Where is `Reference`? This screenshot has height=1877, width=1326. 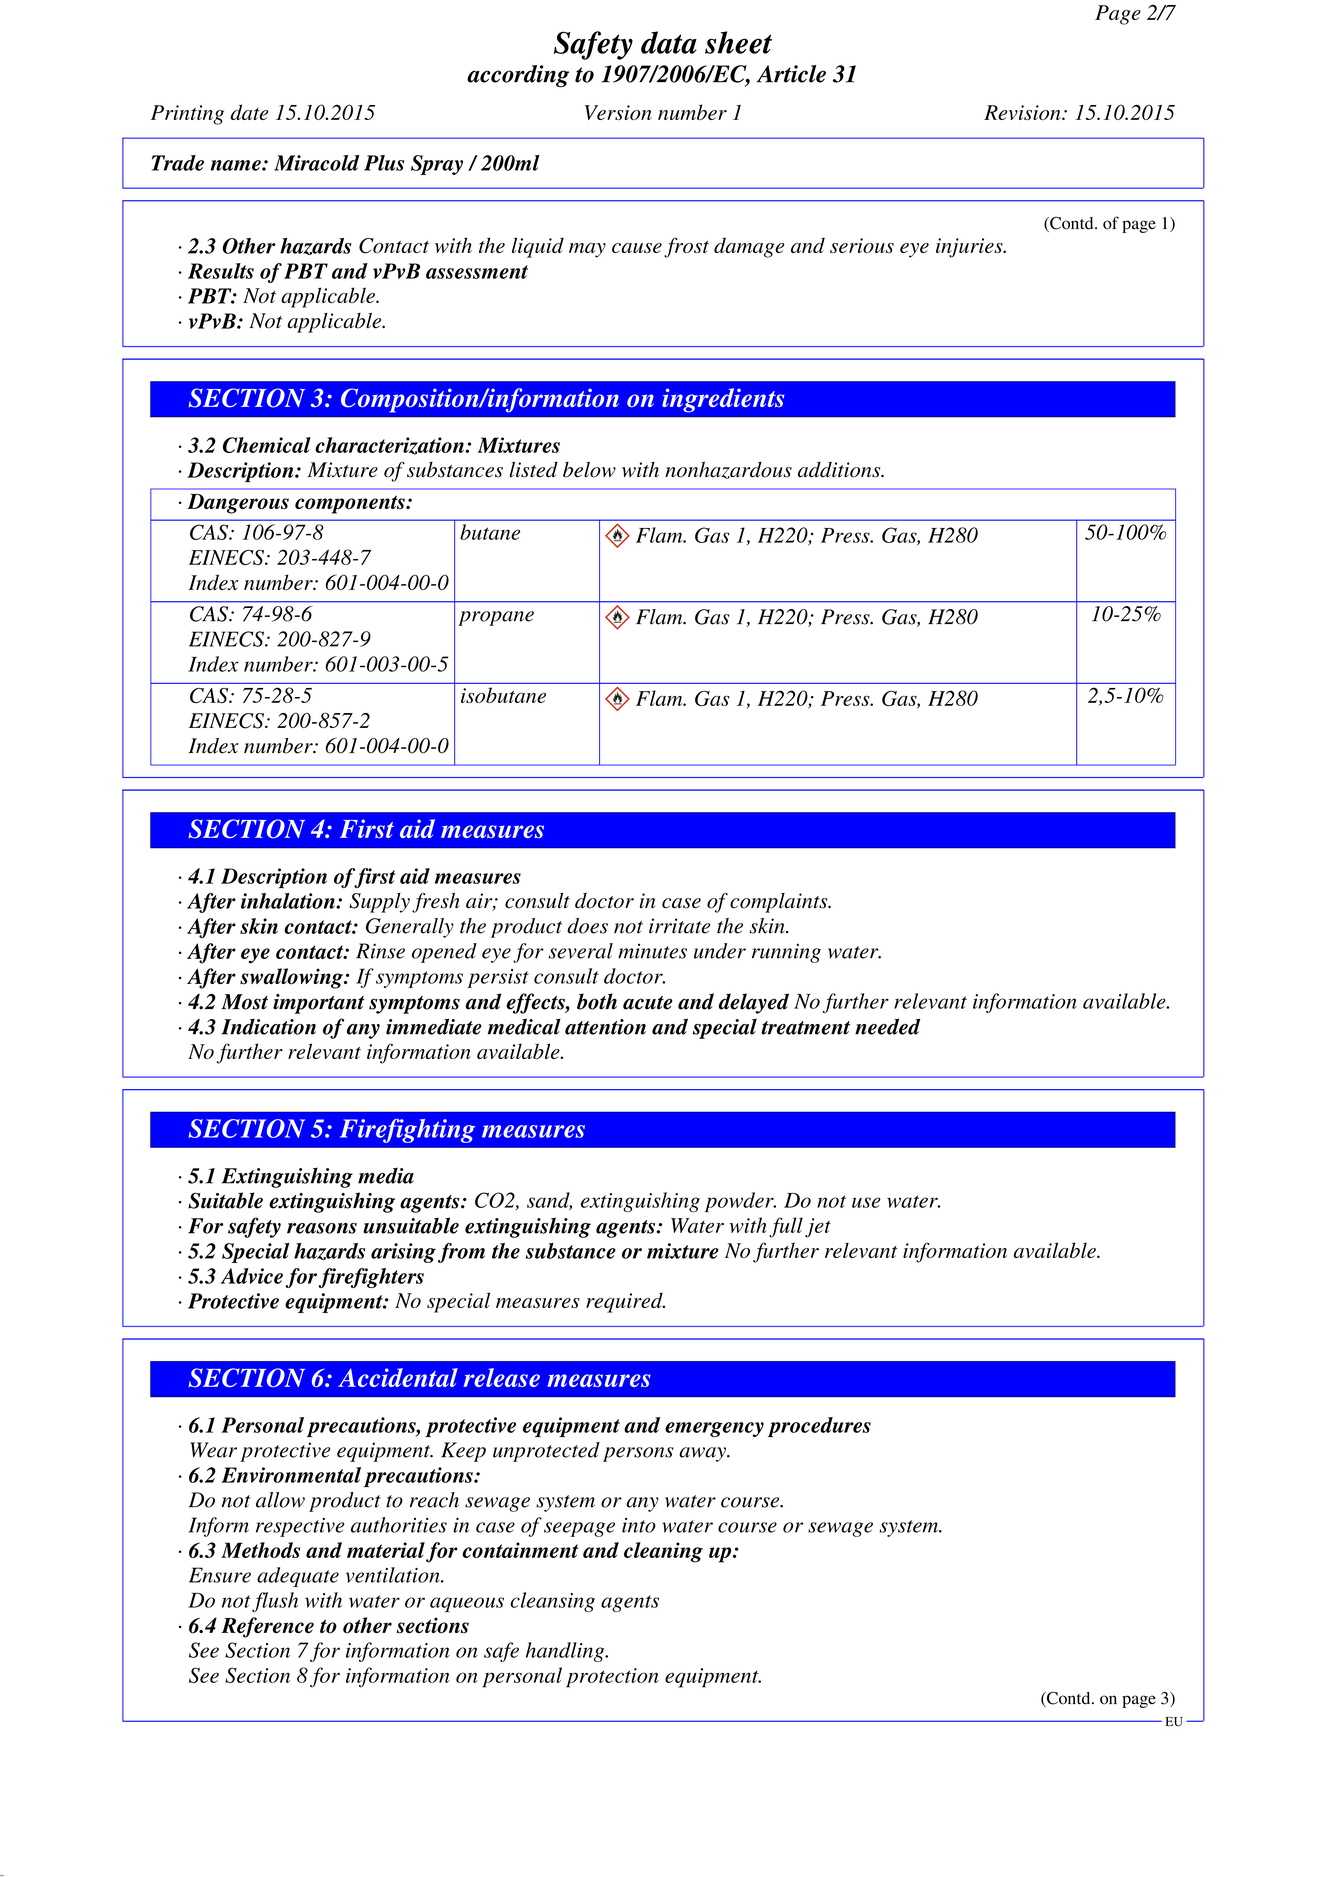
Reference is located at coordinates (267, 1627).
